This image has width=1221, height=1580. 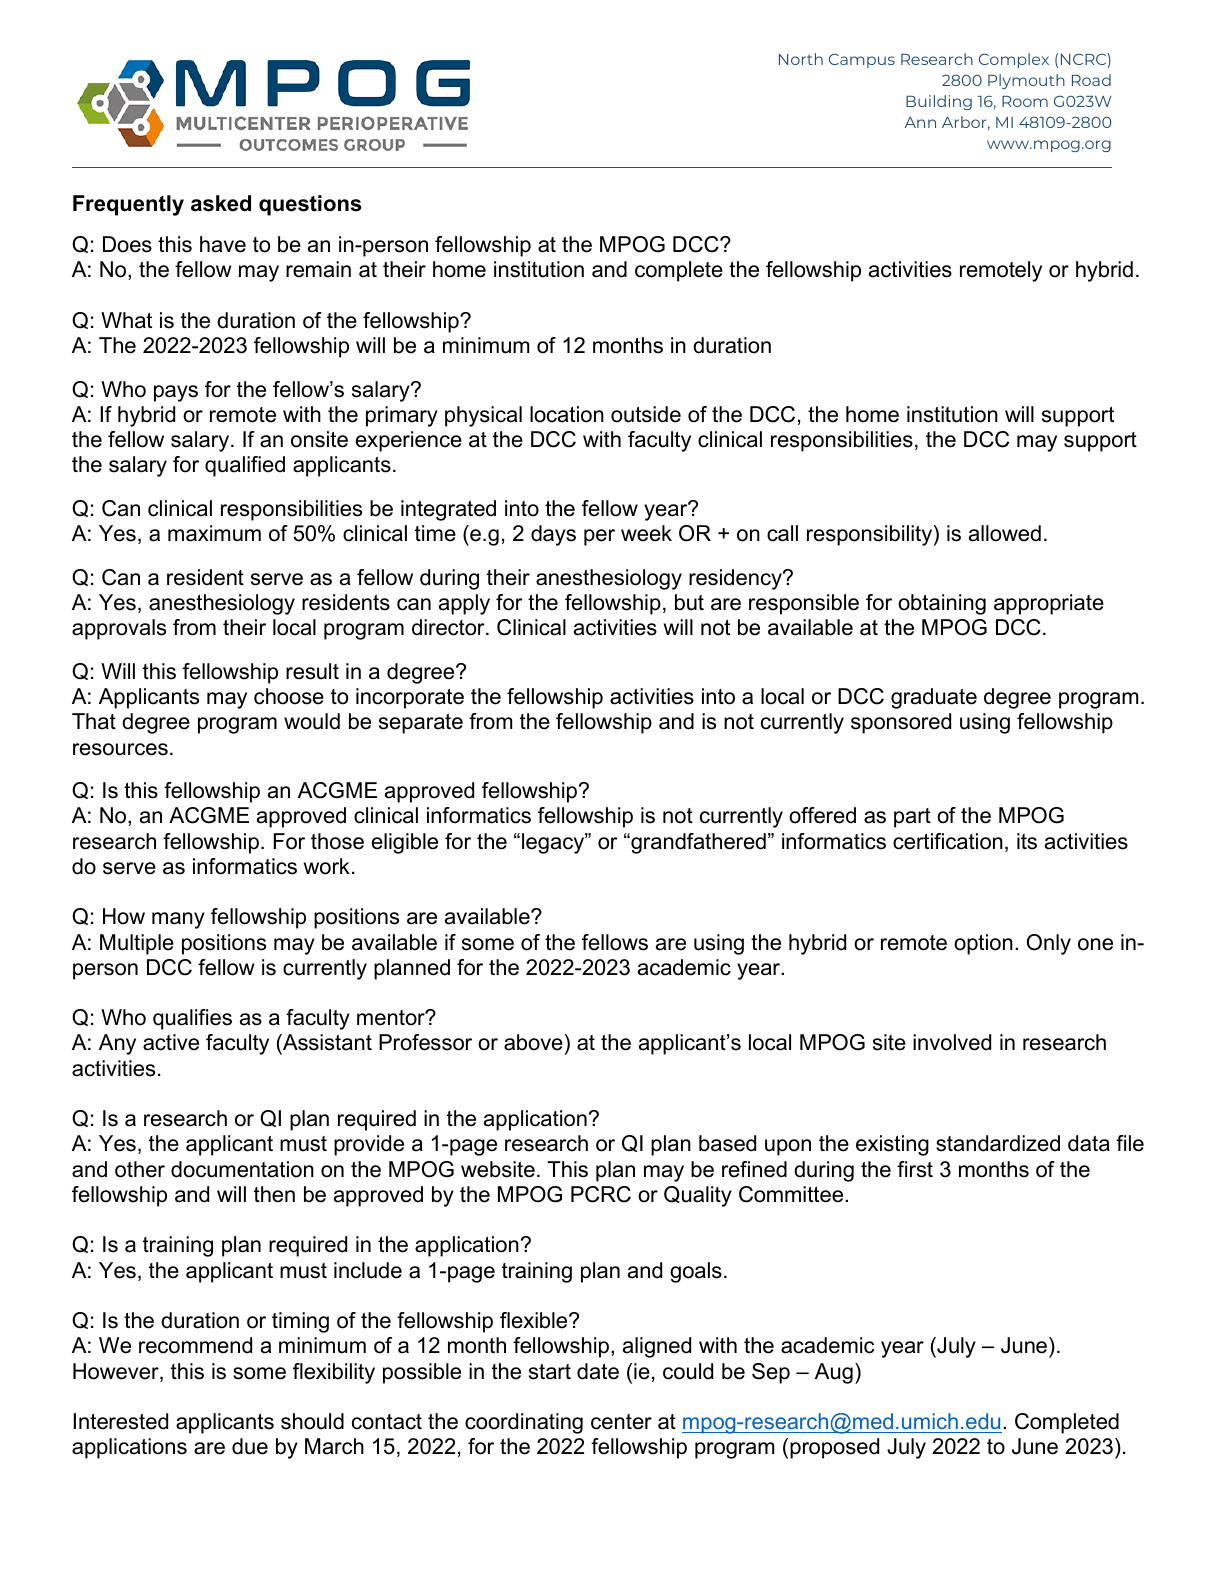 I want to click on grandfathered, so click(x=697, y=843).
